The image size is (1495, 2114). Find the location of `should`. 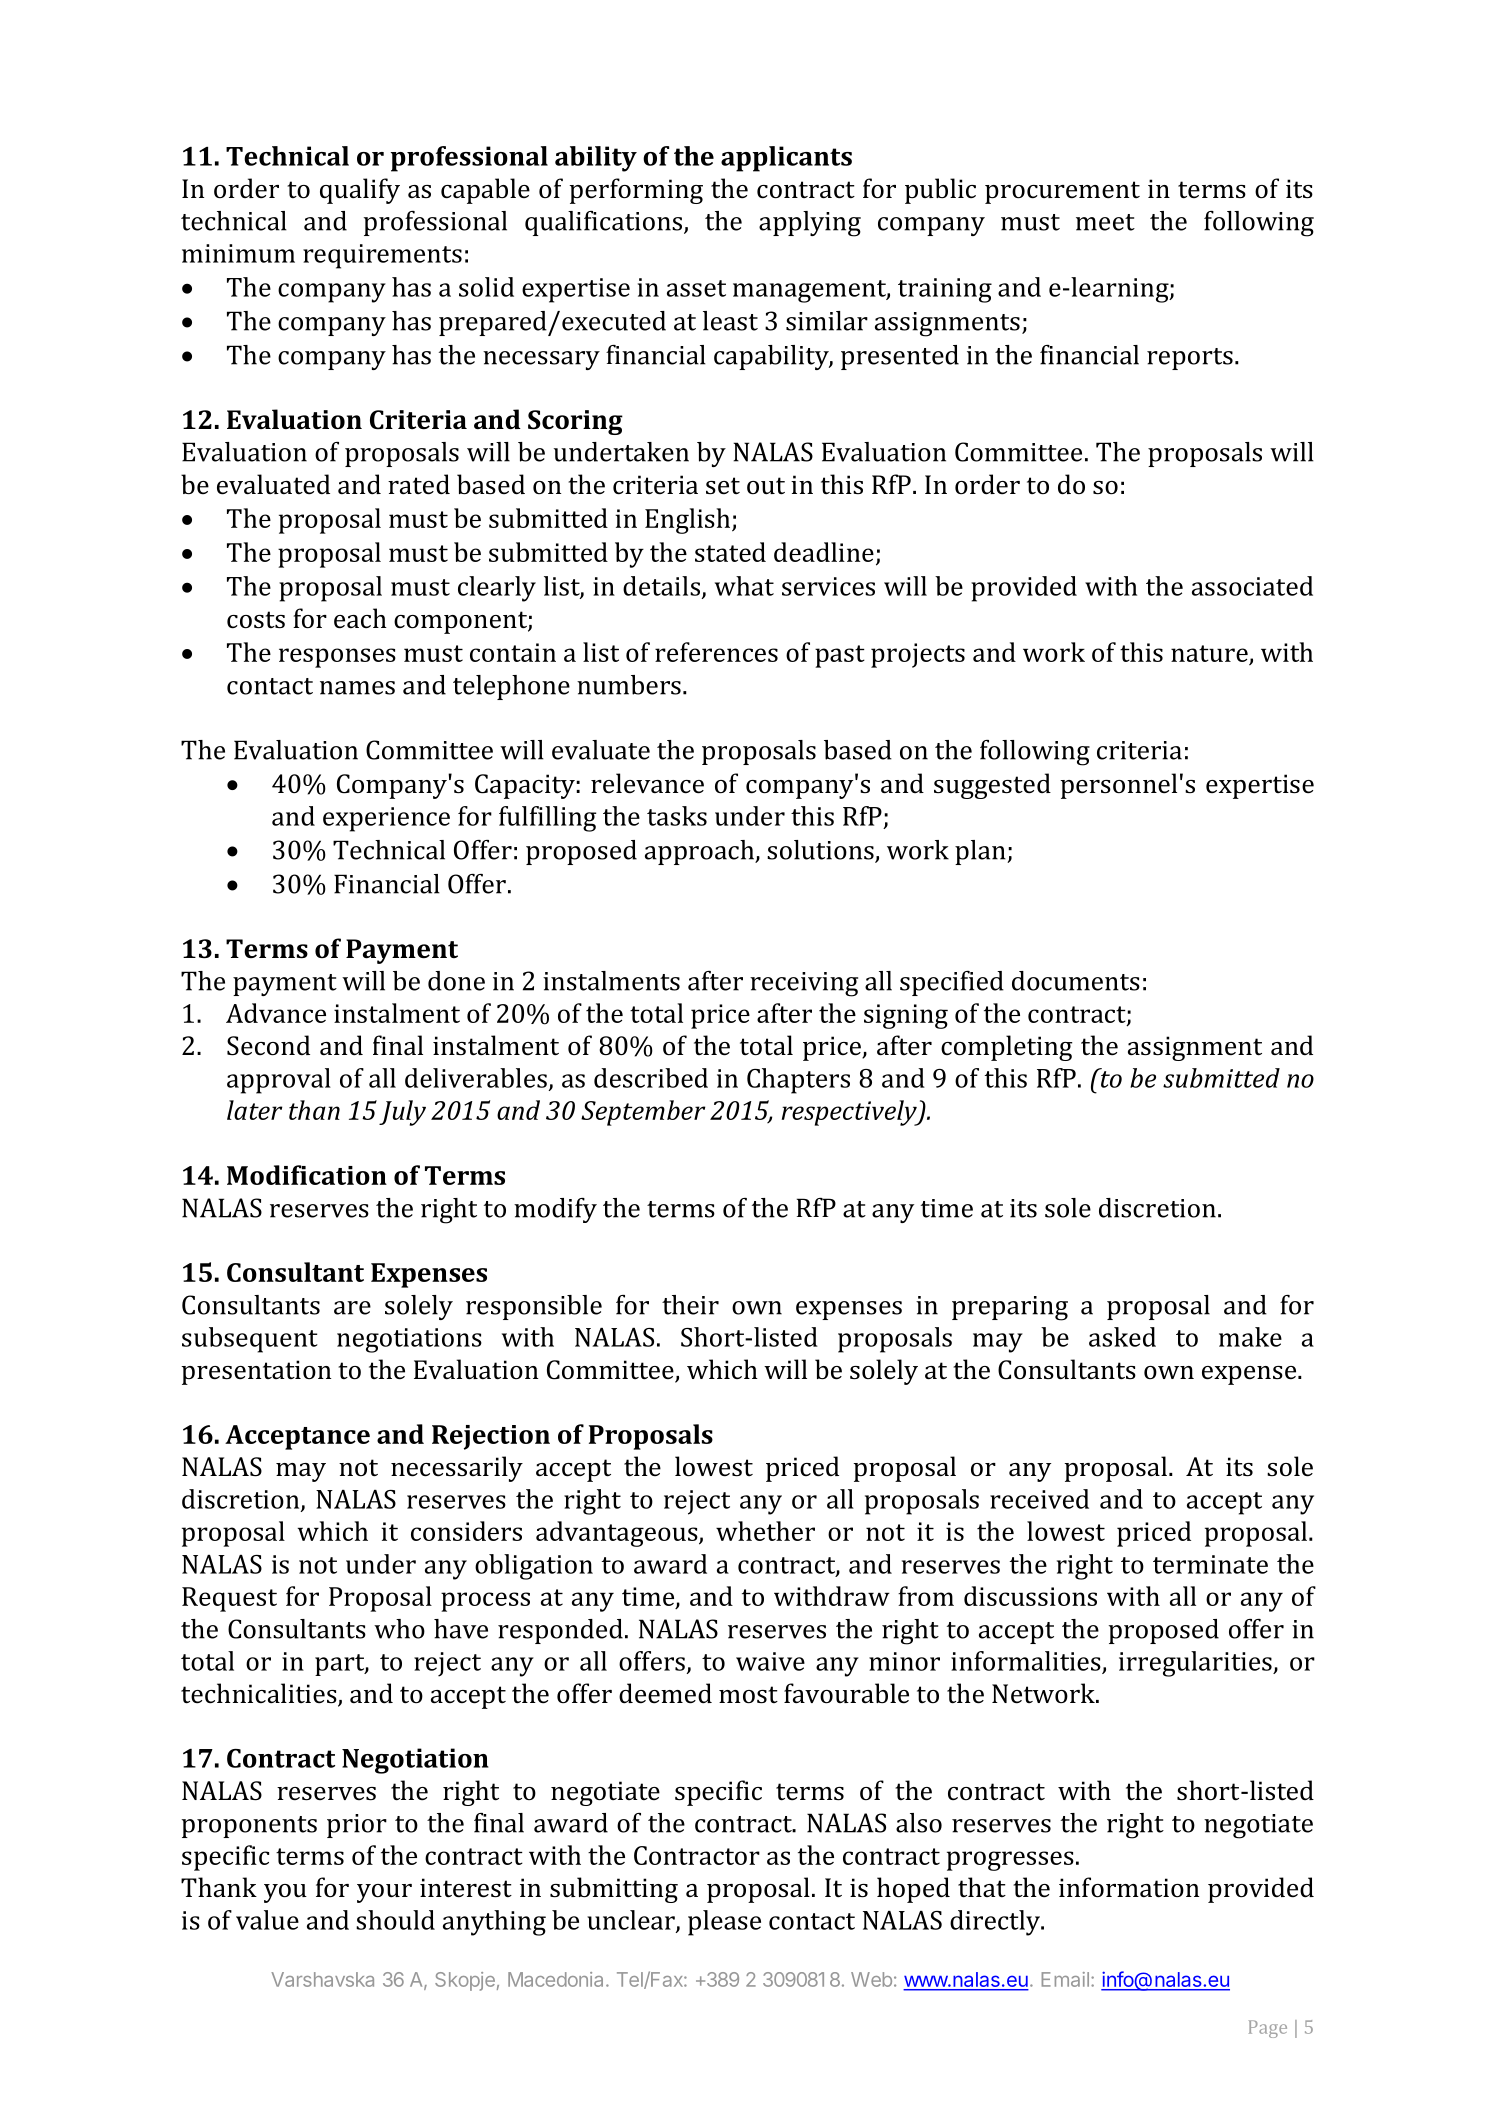

should is located at coordinates (395, 1920).
